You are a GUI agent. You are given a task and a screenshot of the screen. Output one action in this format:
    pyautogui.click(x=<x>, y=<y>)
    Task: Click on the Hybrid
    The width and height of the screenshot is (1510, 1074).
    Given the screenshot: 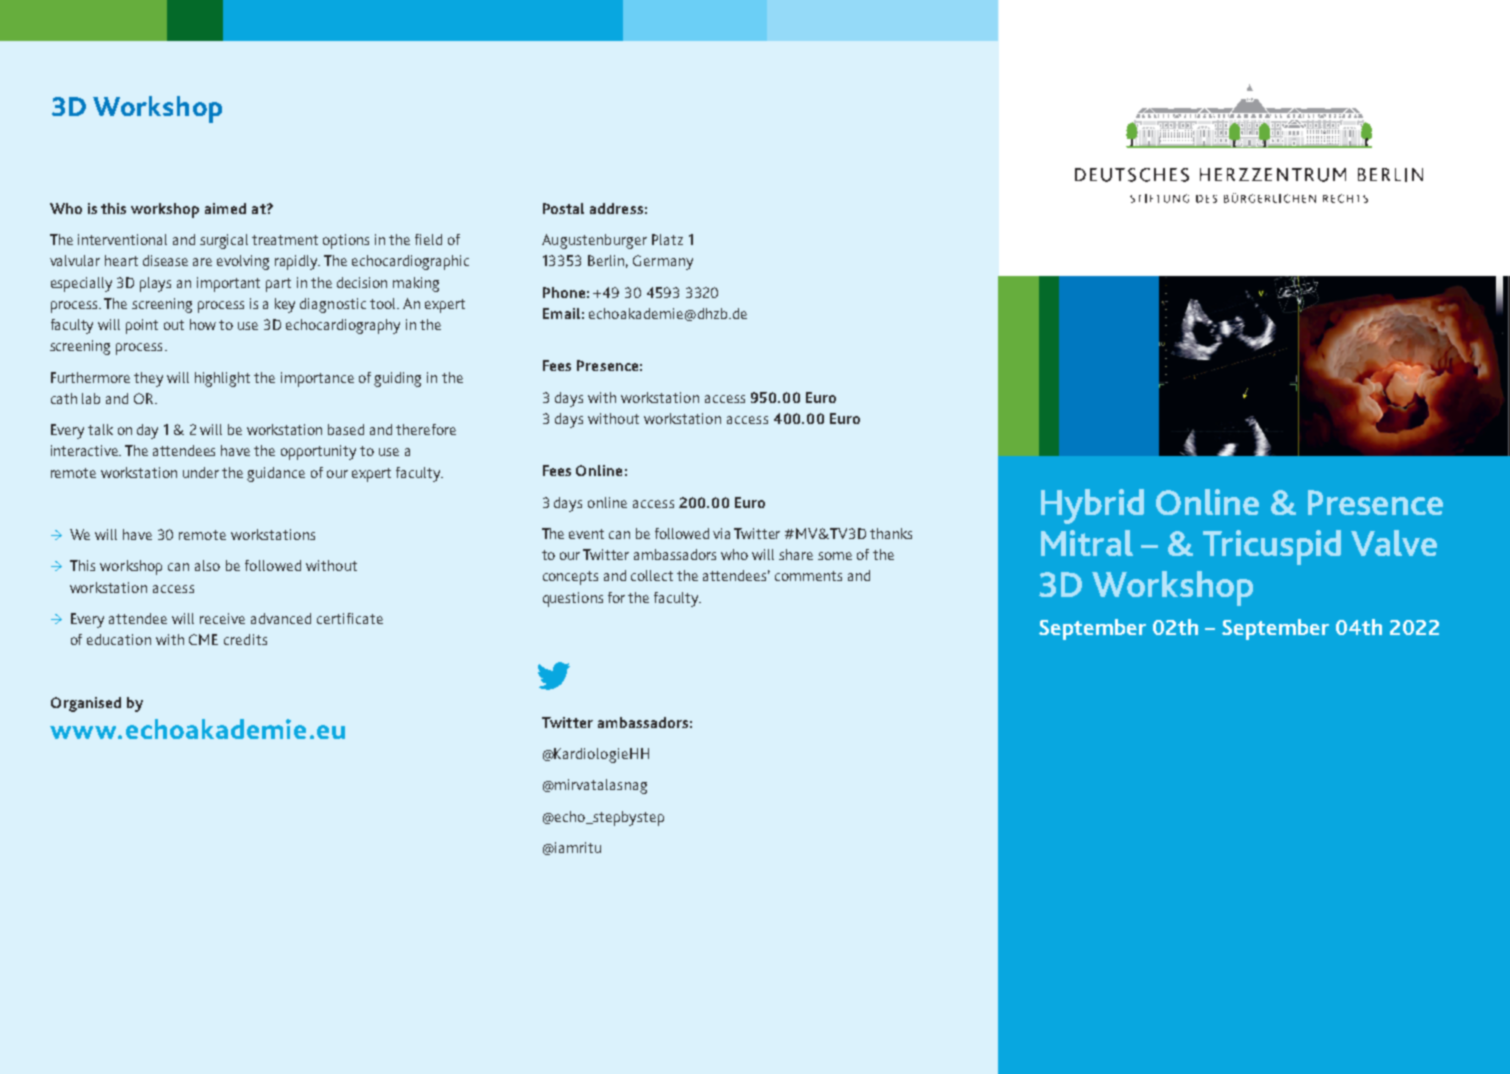 What is the action you would take?
    pyautogui.click(x=1092, y=506)
